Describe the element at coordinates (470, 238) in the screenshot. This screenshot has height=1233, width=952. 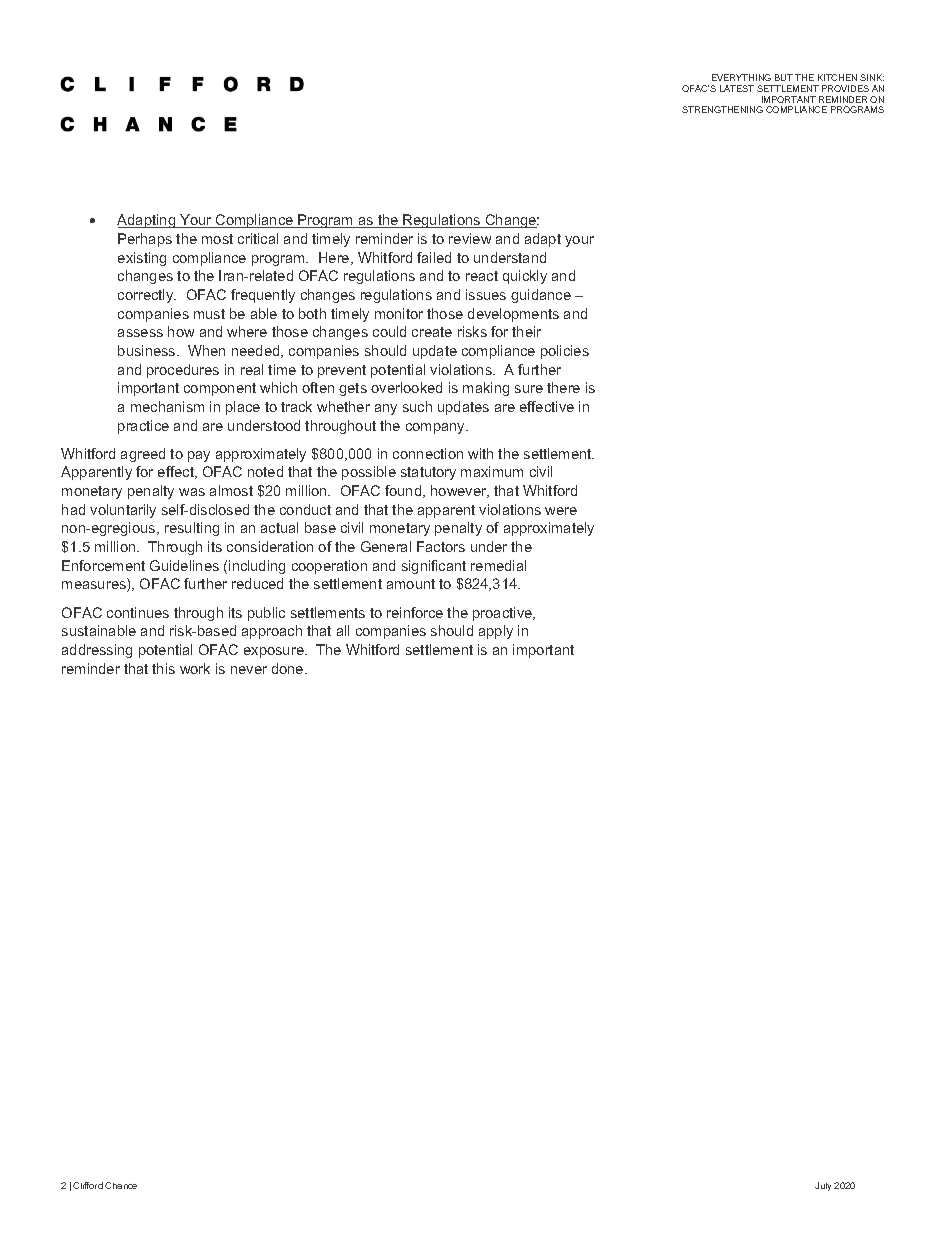
I see `review` at that location.
